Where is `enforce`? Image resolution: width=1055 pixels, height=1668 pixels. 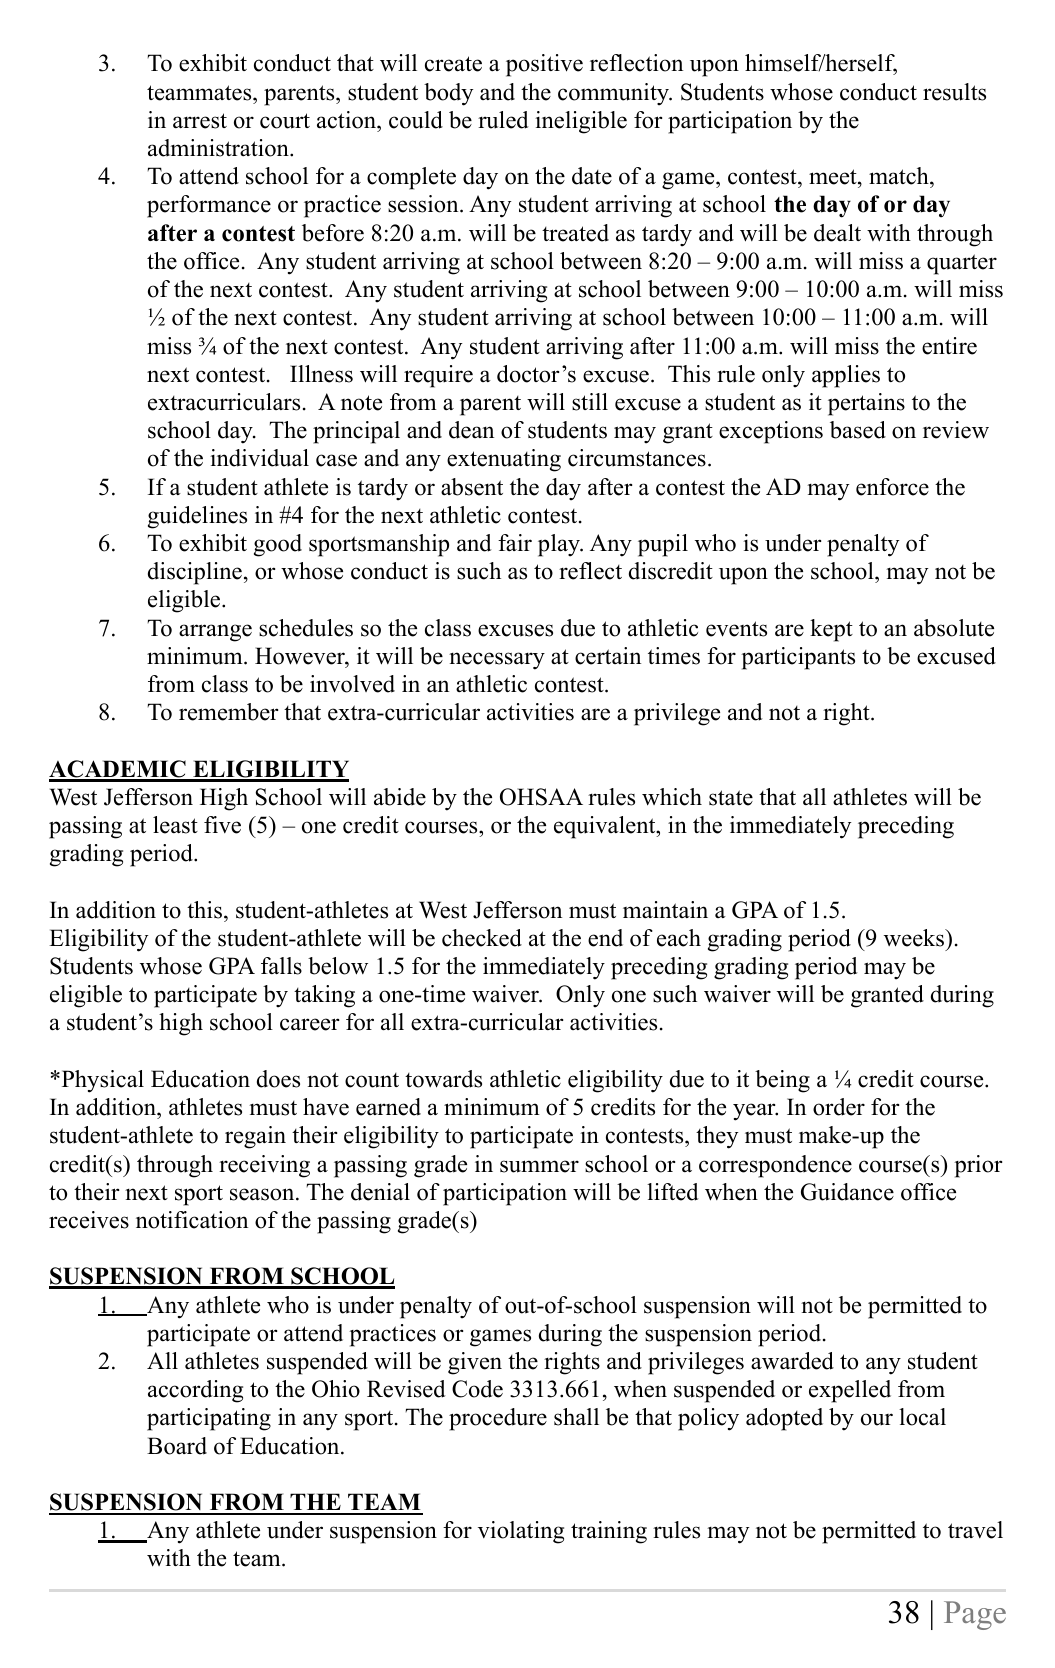 enforce is located at coordinates (892, 487).
